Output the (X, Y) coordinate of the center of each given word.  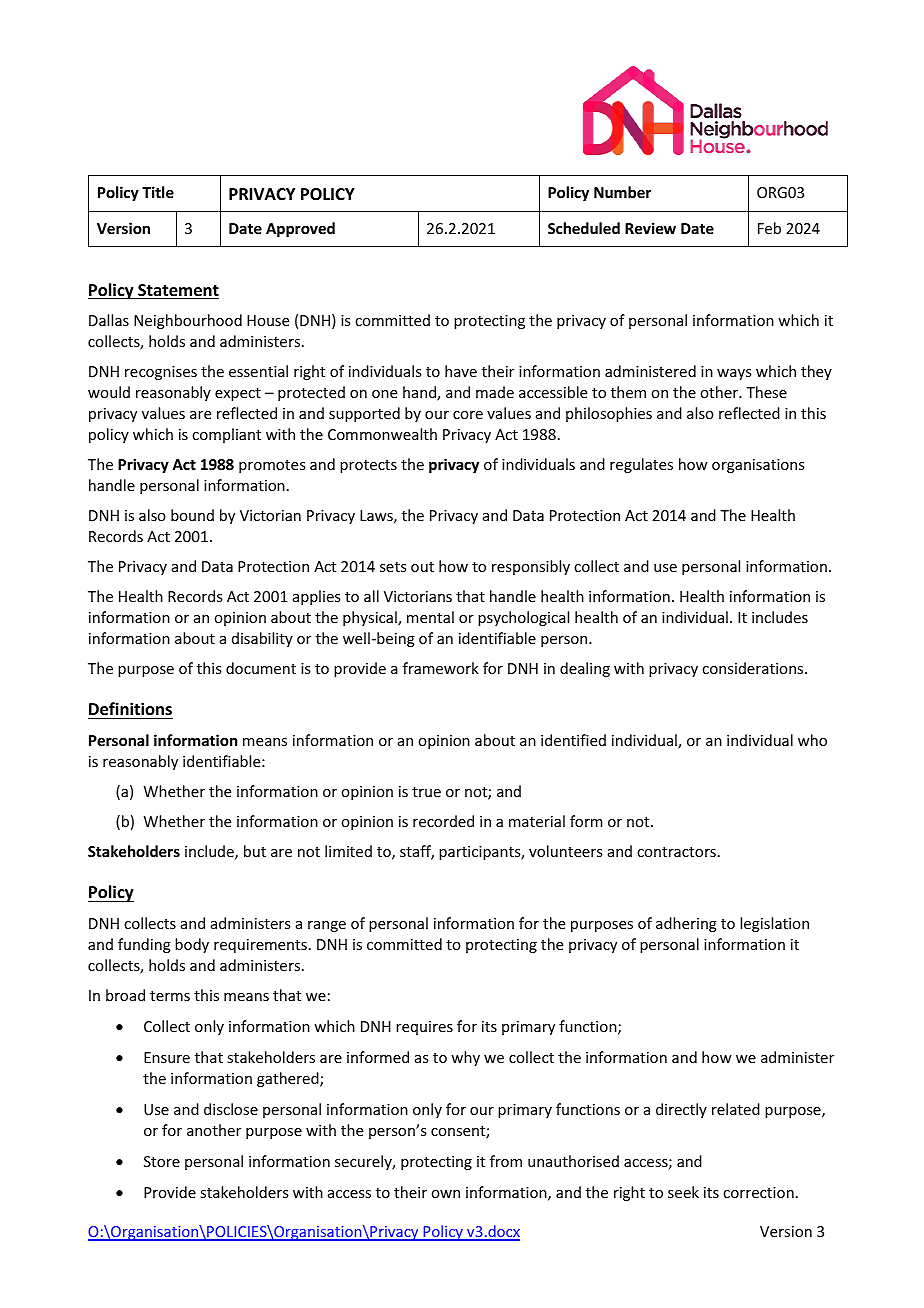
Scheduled (584, 228)
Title (158, 192)
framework (441, 668)
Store (162, 1161)
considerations (754, 668)
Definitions (130, 709)
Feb (769, 228)
